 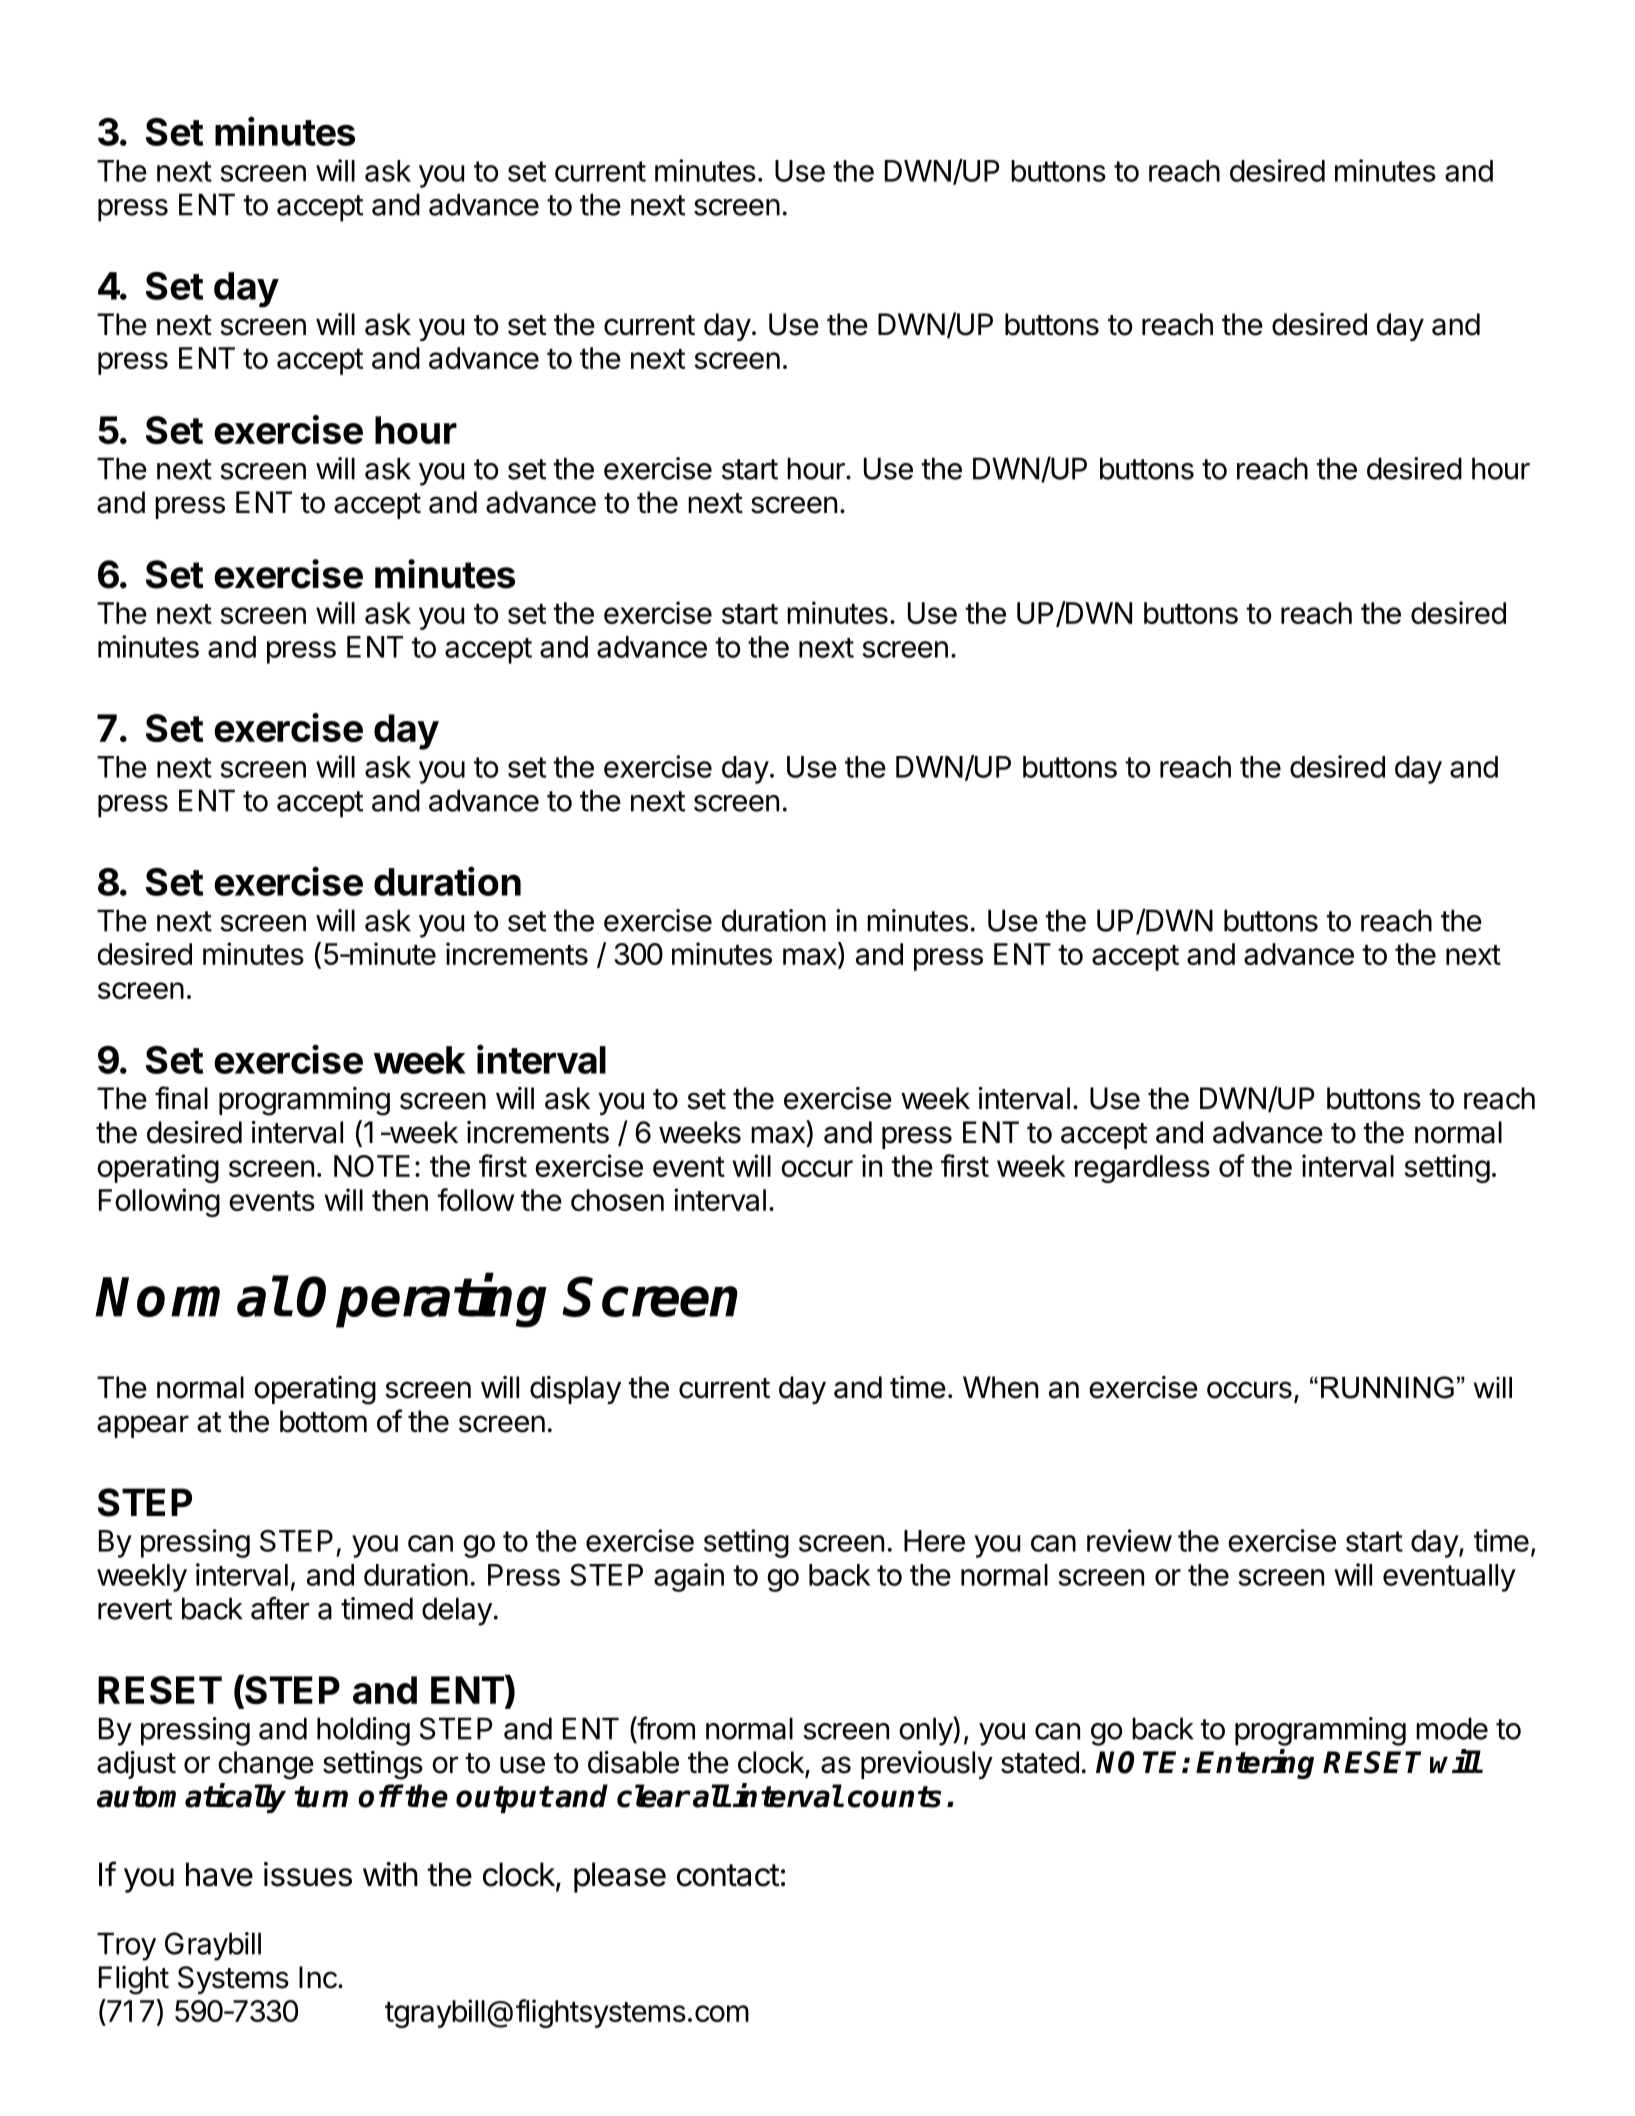 I want to click on Here, so click(x=934, y=1541).
